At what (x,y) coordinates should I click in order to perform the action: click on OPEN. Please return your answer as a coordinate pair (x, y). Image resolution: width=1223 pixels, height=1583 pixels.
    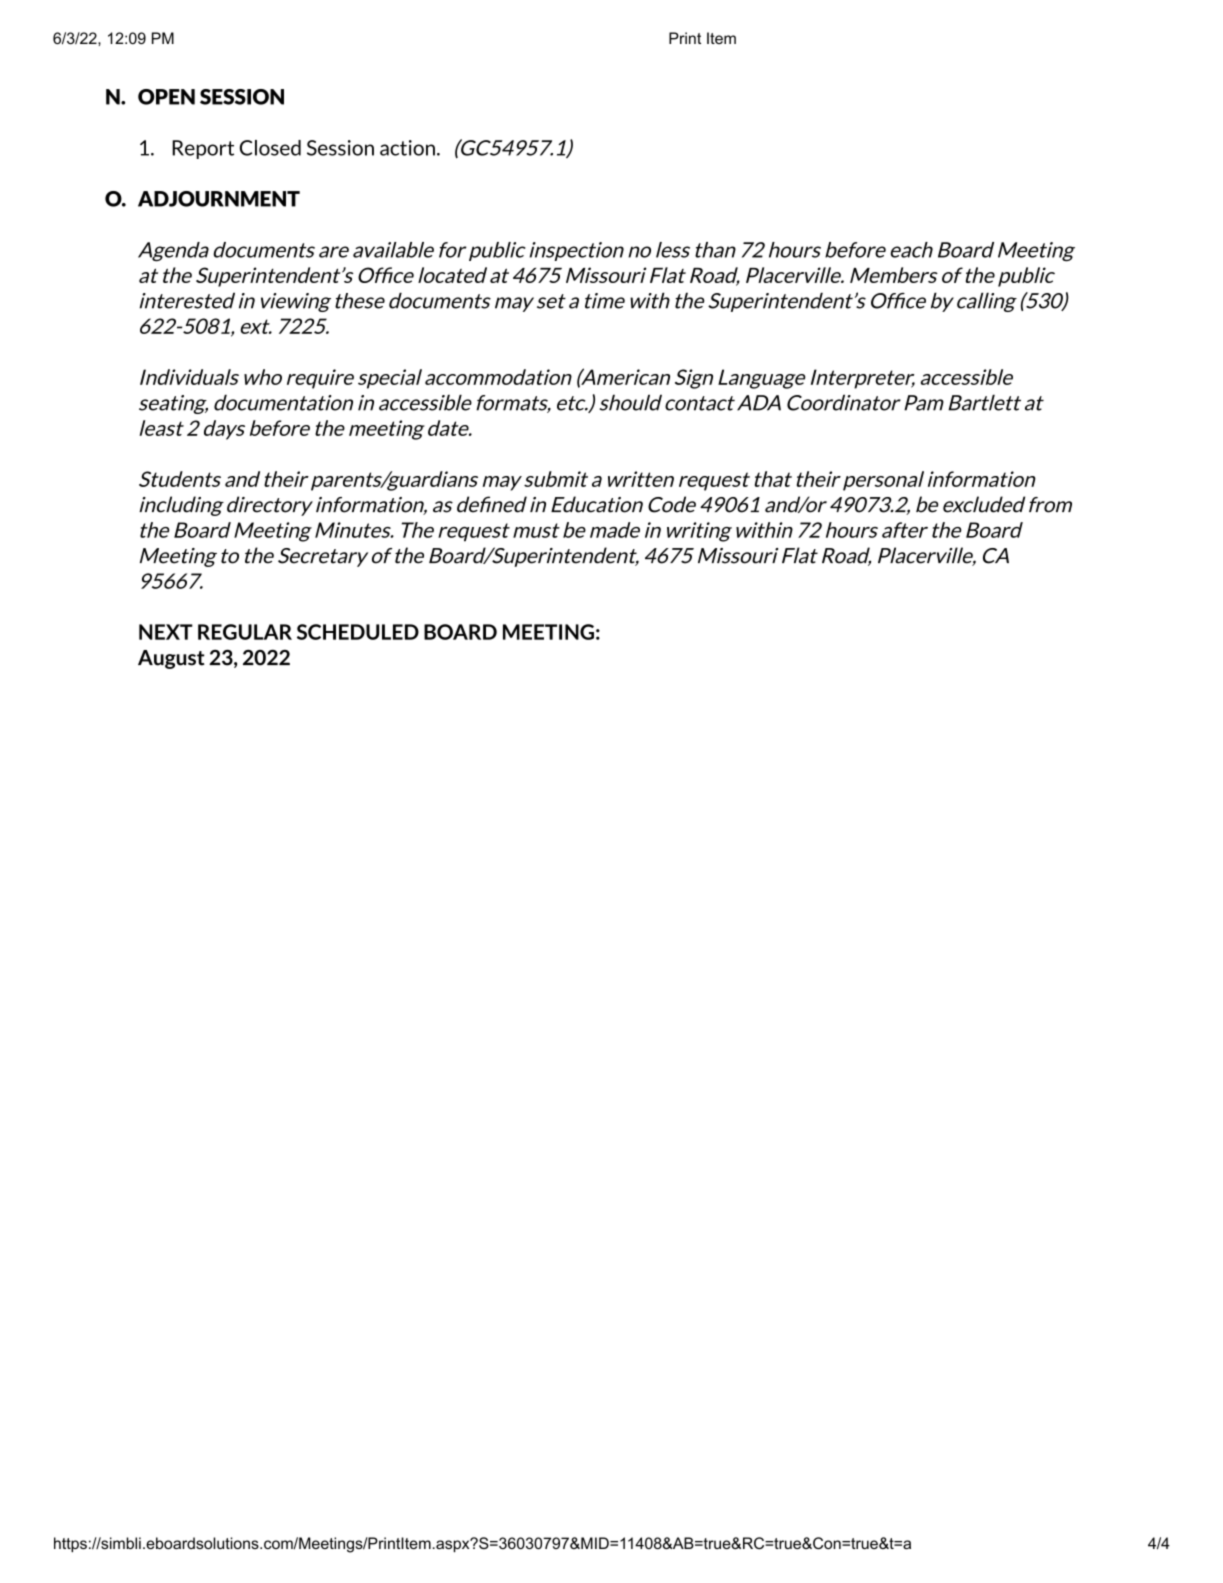
    Looking at the image, I should click on (166, 97).
